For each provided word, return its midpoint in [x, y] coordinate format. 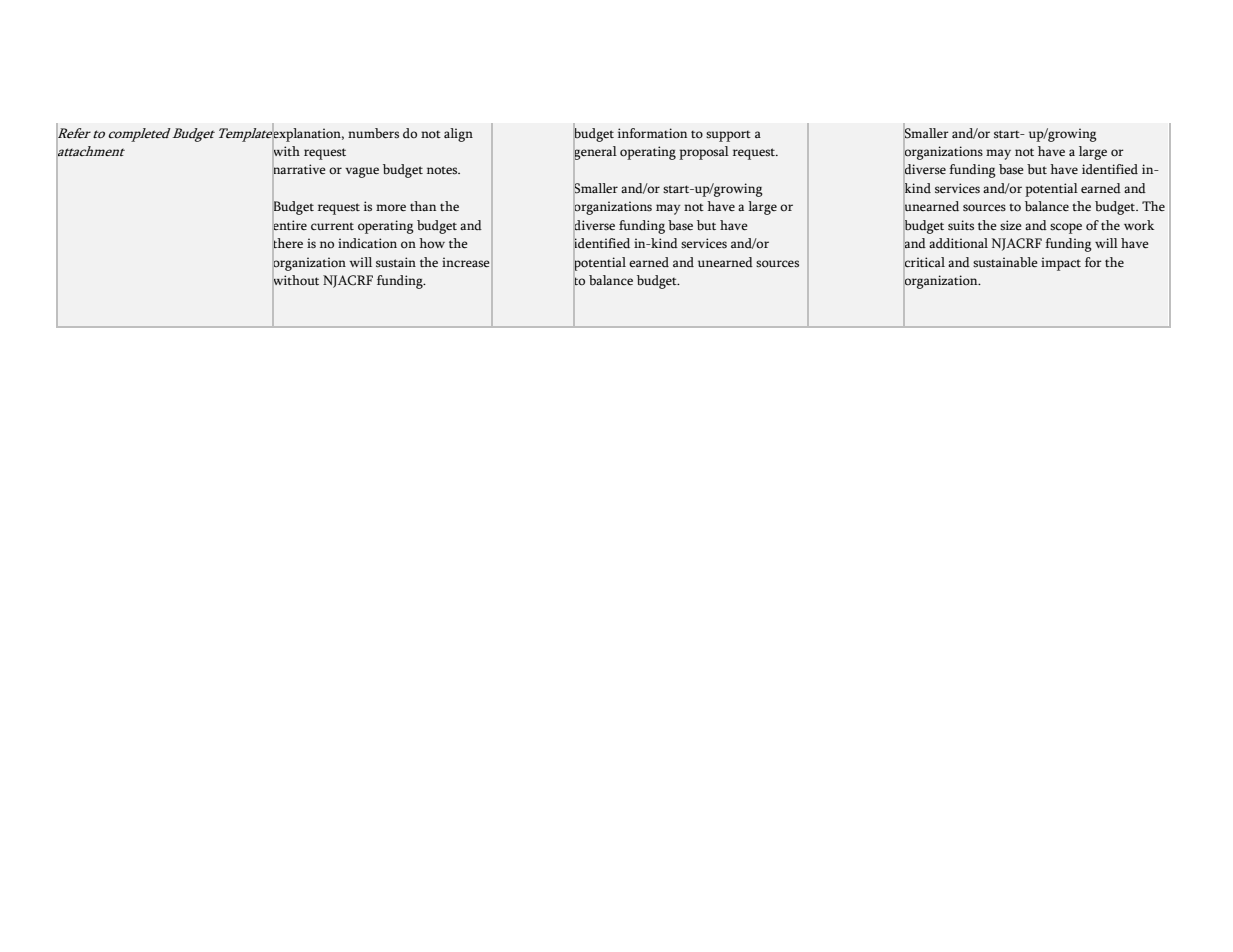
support [728, 136]
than [423, 206]
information [652, 133]
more [391, 208]
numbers [373, 133]
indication [367, 243]
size [1011, 225]
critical [924, 261]
